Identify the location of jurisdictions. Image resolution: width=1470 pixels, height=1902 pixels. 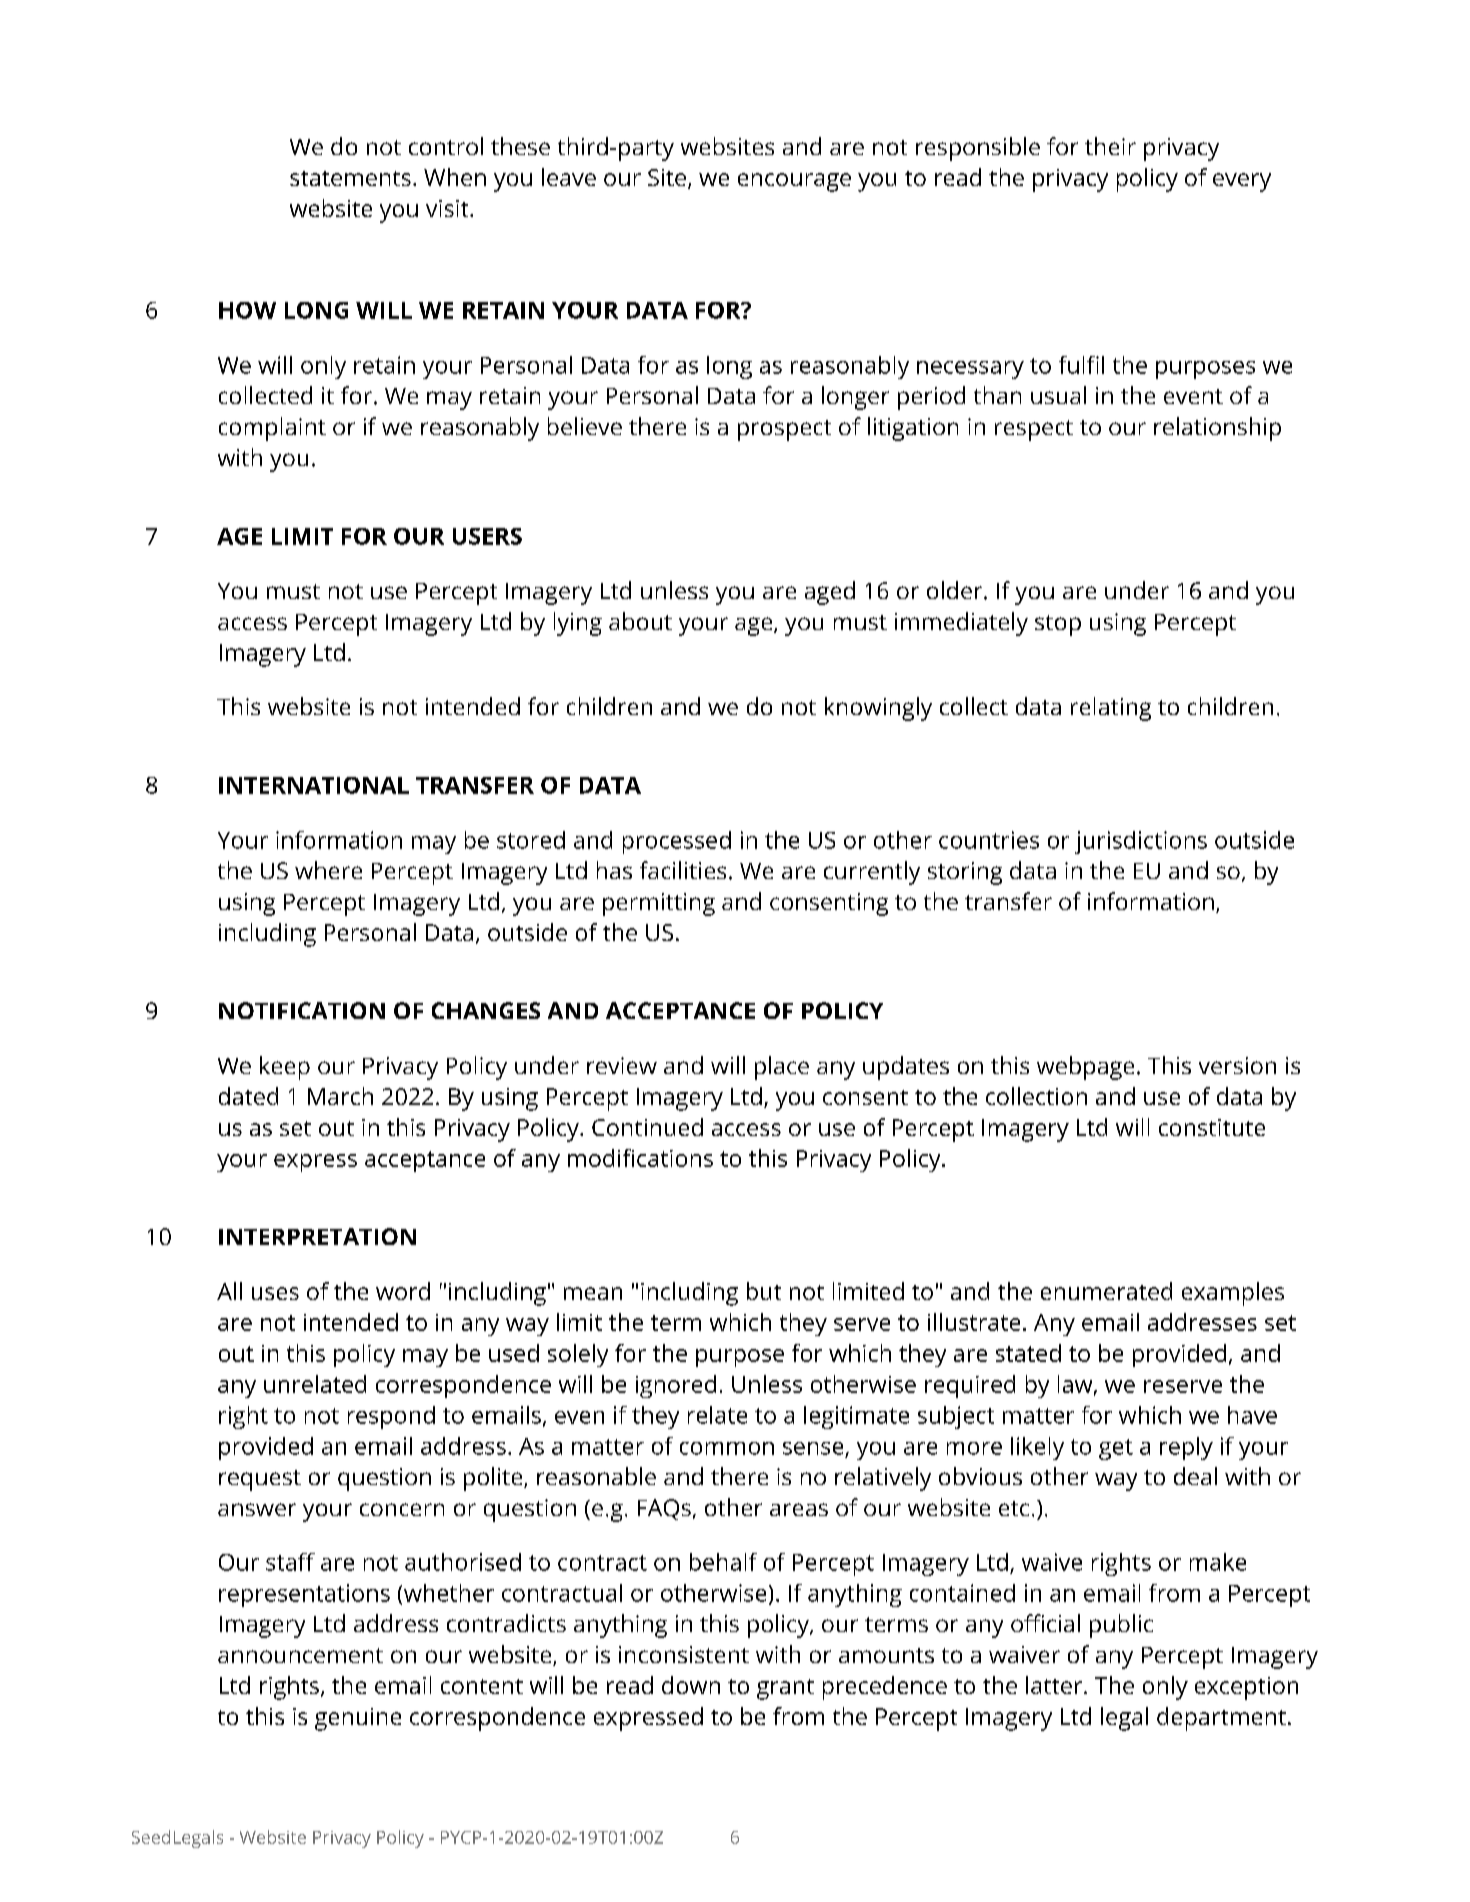
(1141, 842).
